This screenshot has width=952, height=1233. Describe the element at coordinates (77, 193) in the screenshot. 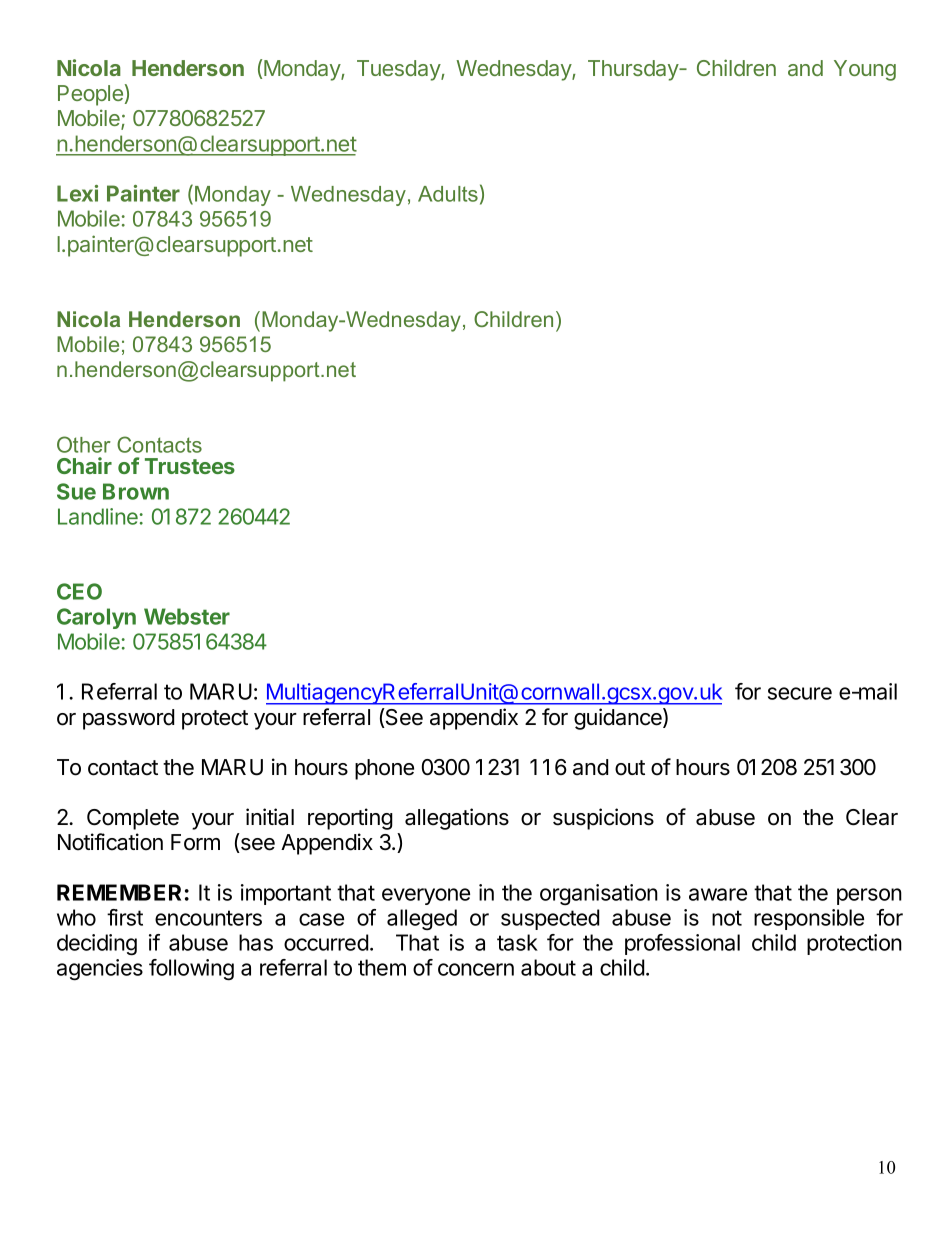

I see `Lexi` at that location.
